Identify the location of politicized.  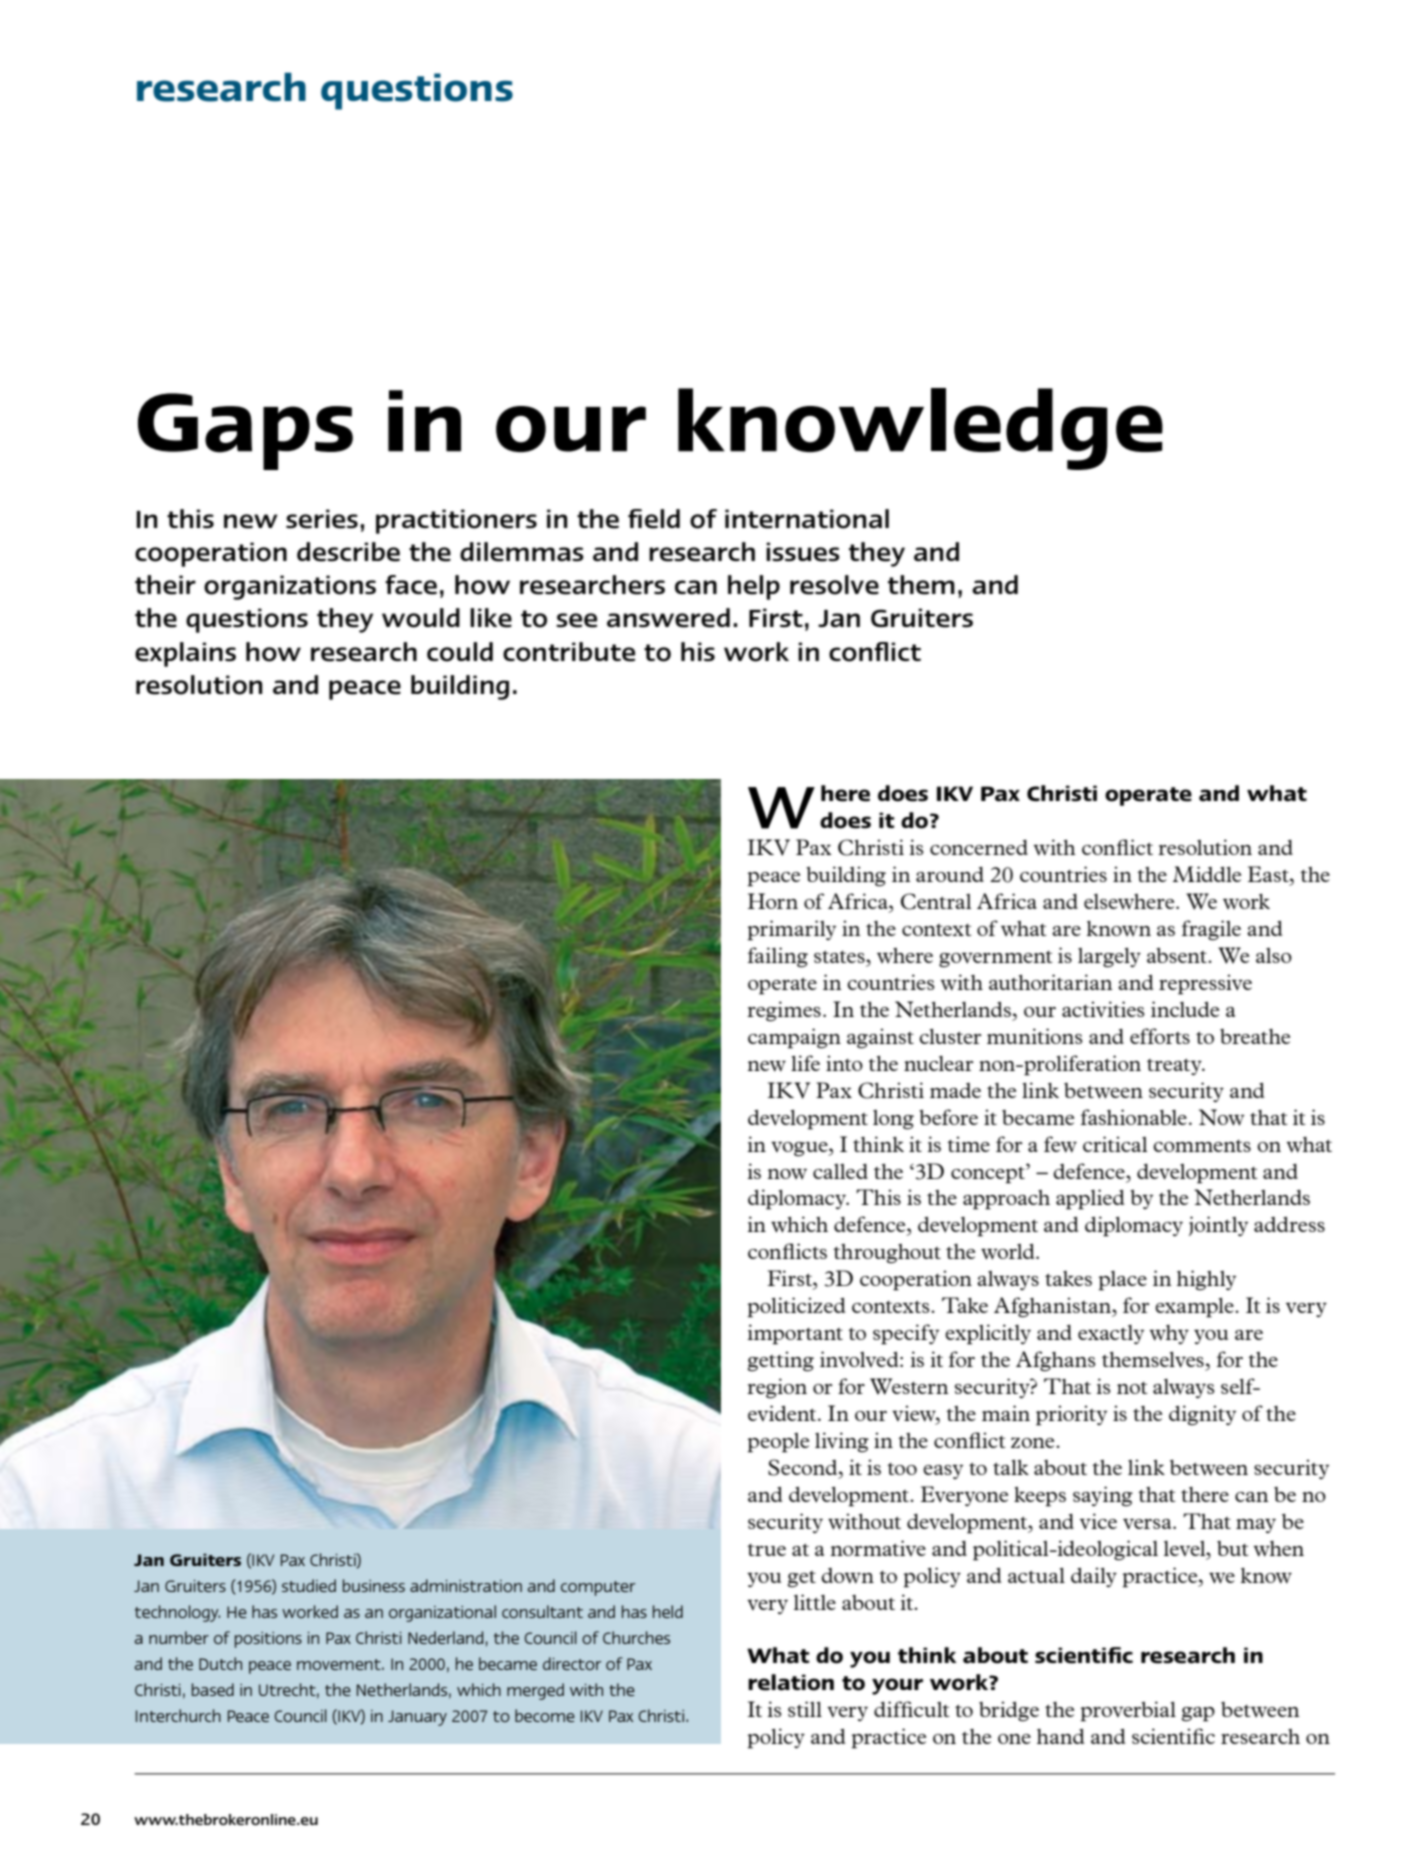
(796, 1307).
